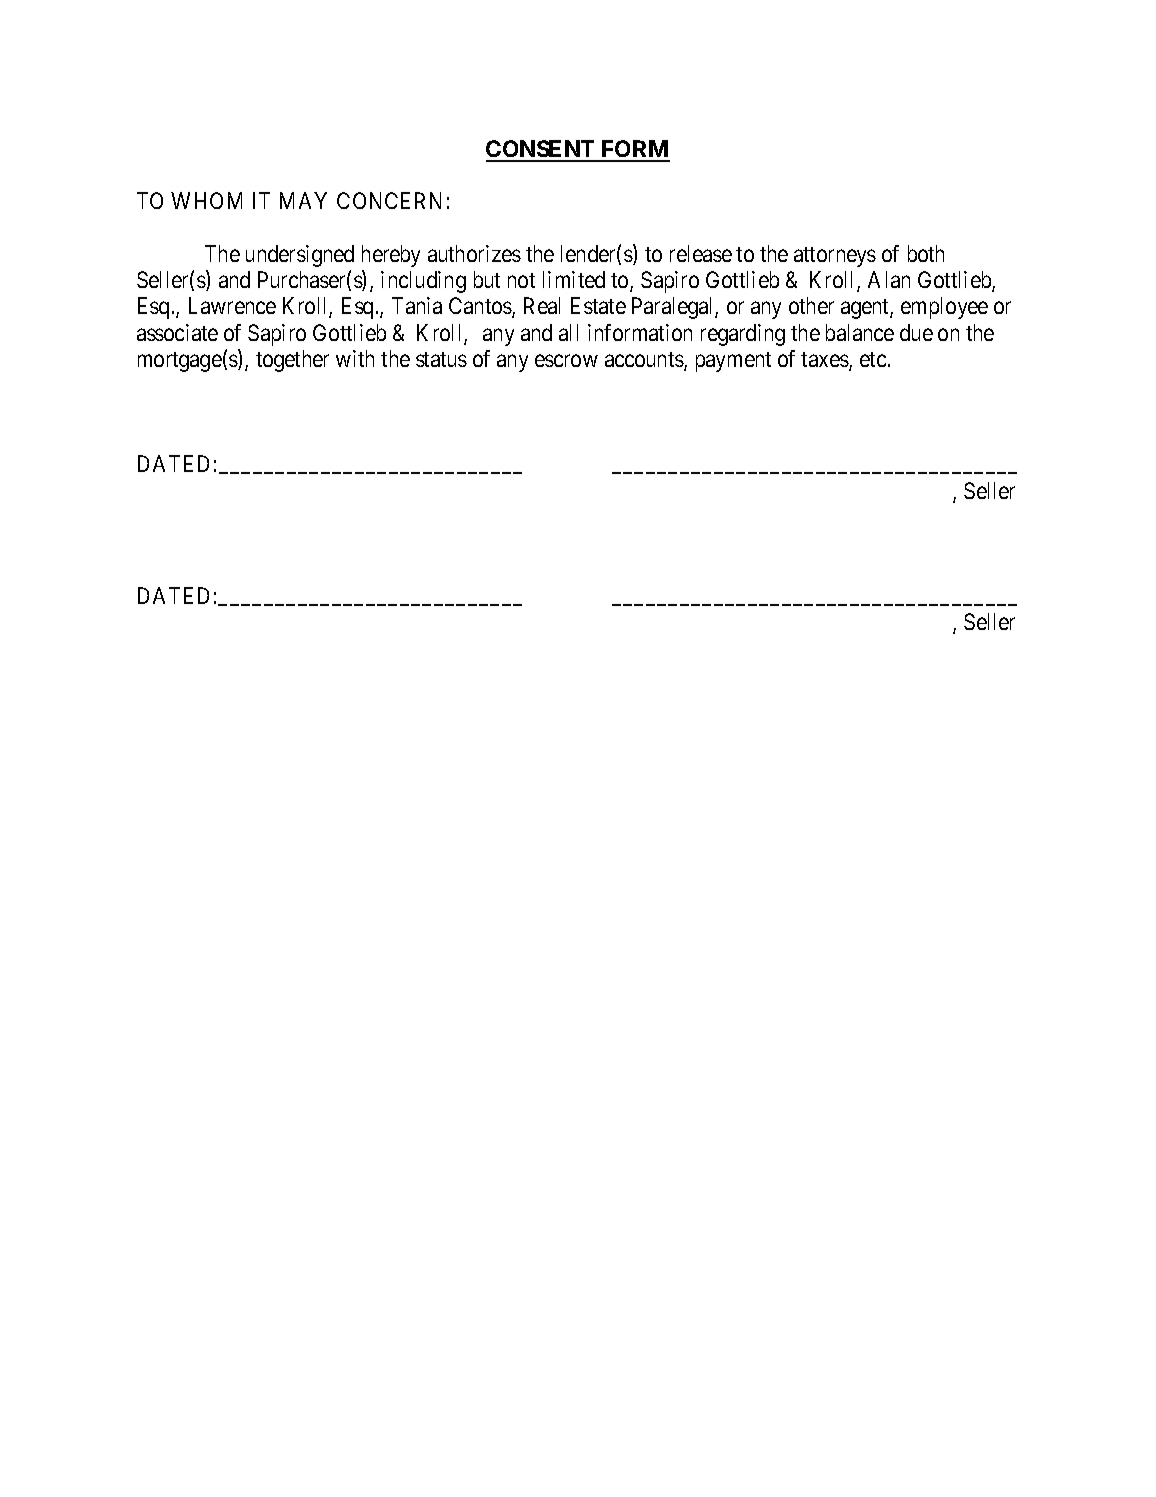 The image size is (1156, 1497). Describe the element at coordinates (303, 200) in the screenshot. I see `MAY` at that location.
